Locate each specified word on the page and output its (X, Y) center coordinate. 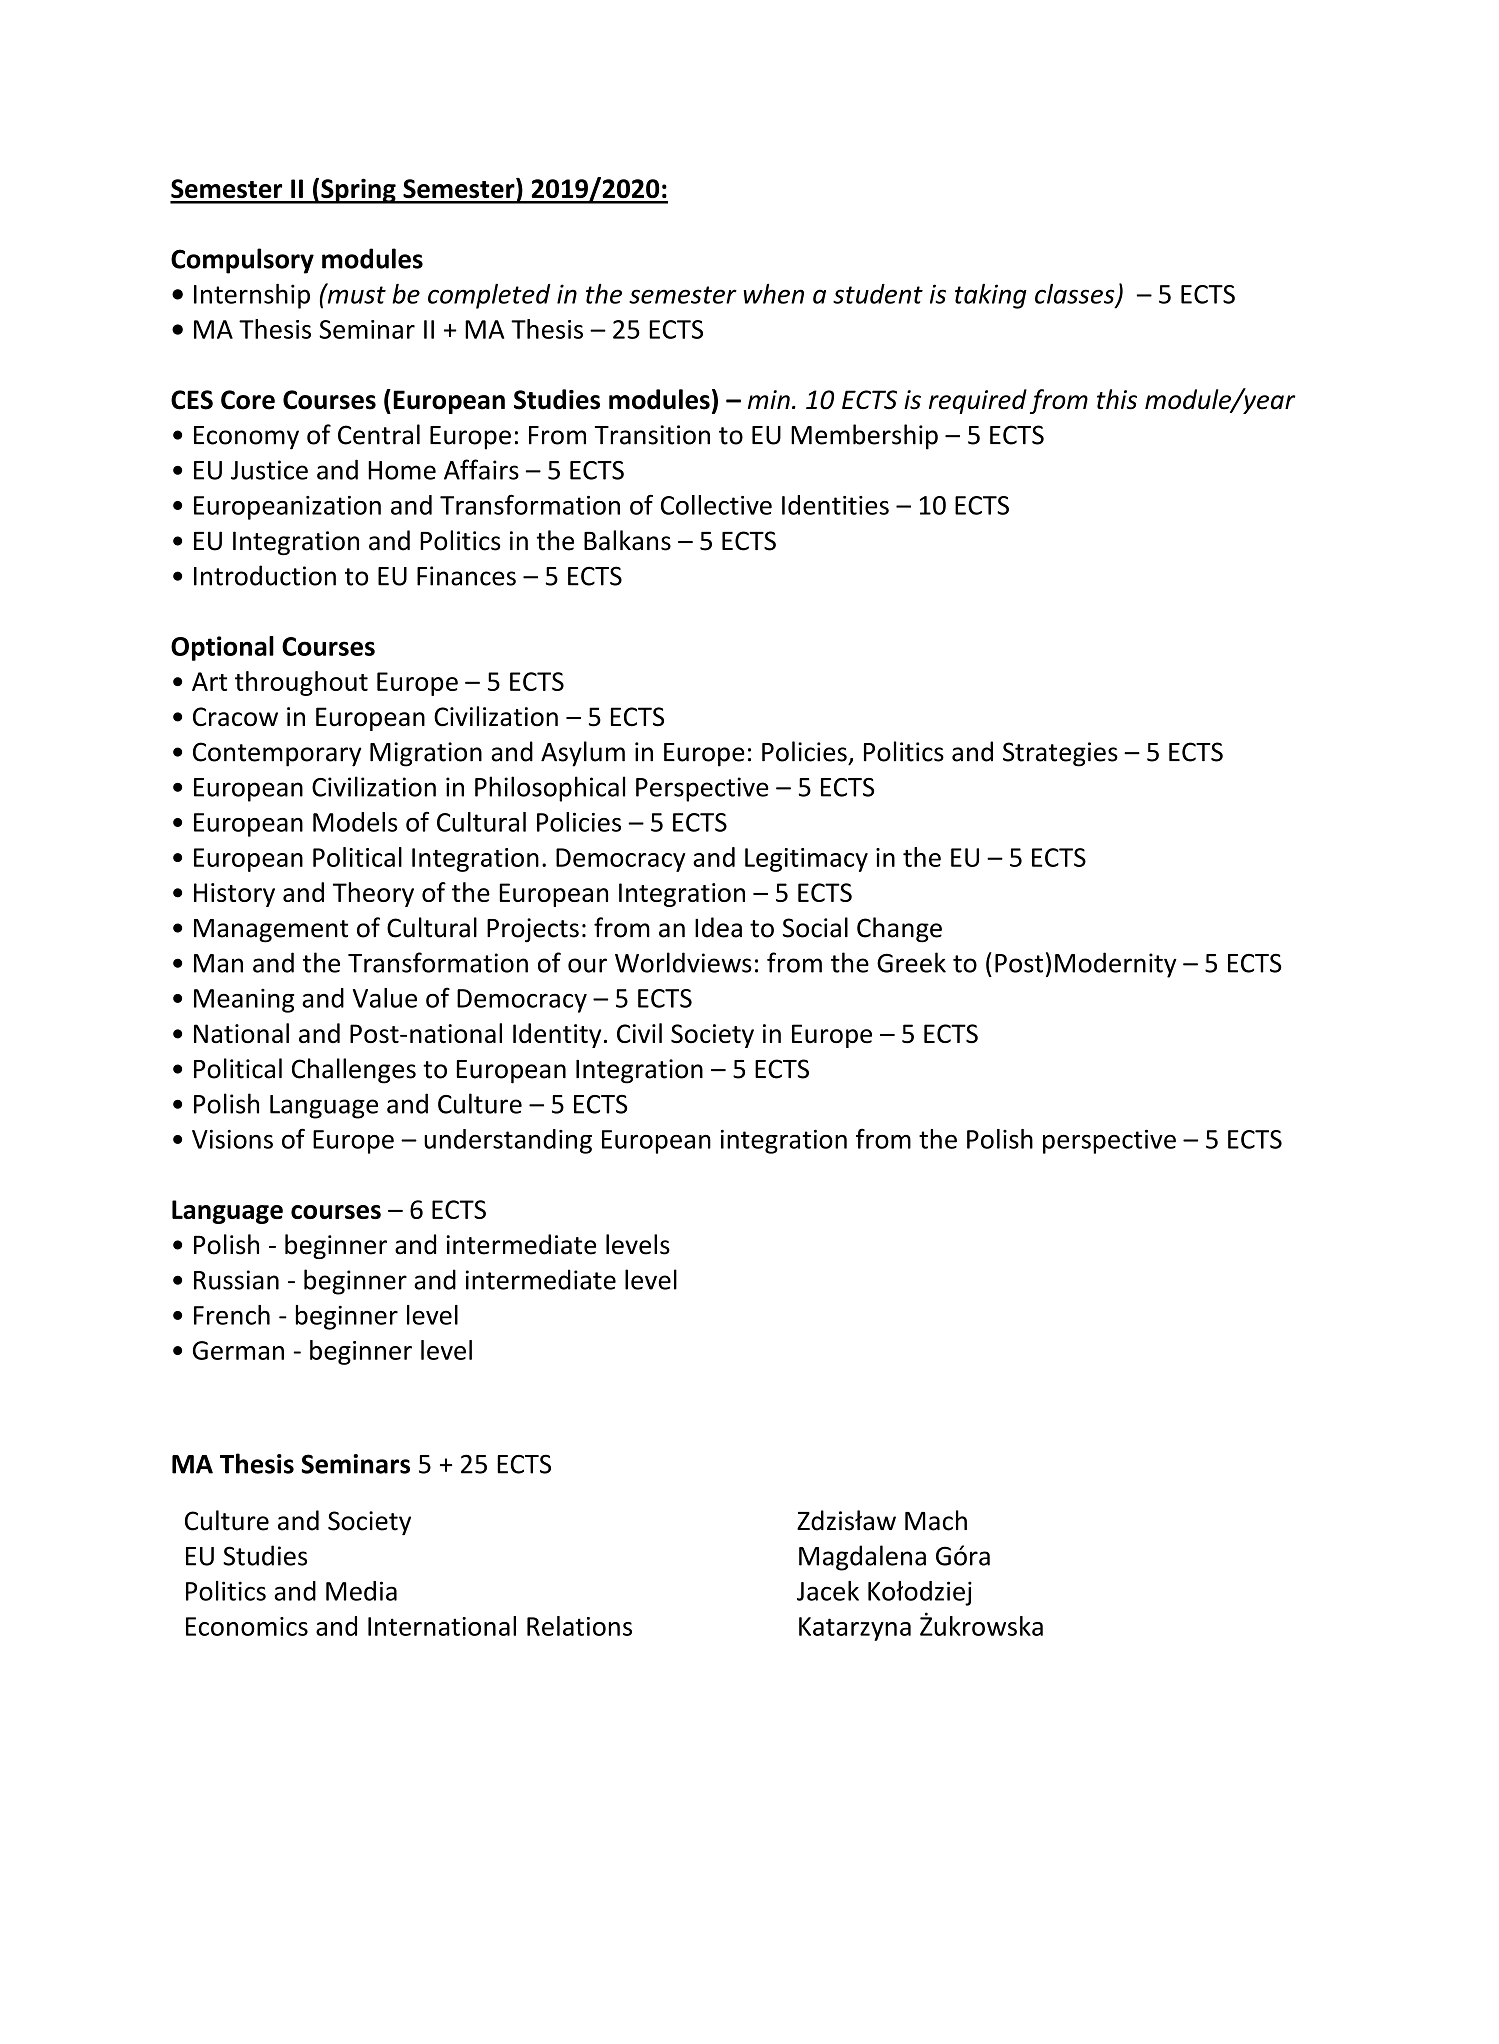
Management (271, 931)
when (773, 294)
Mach (936, 1520)
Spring (358, 191)
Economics (247, 1626)
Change (899, 930)
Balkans (627, 540)
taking (991, 296)
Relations (579, 1626)
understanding (508, 1141)
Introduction (265, 575)
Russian (236, 1280)
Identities (835, 505)
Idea (718, 927)
